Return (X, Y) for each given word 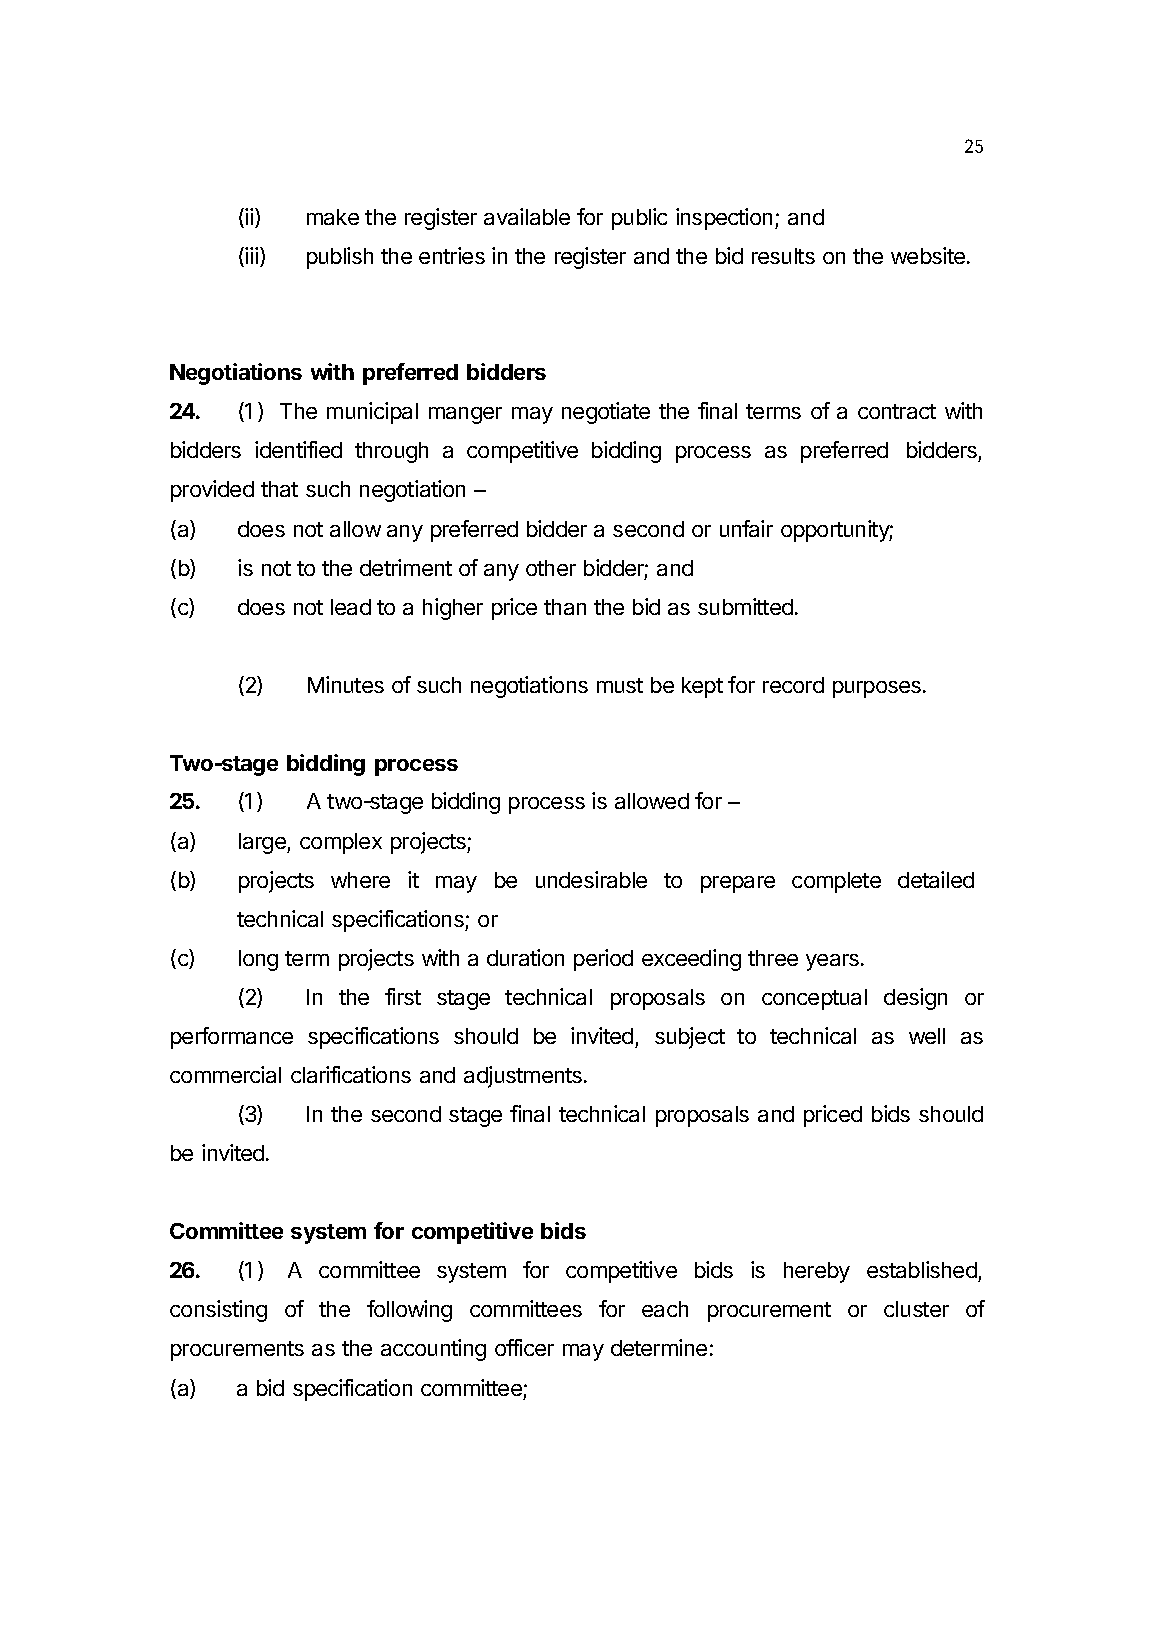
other (551, 568)
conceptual (814, 999)
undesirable (591, 879)
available (527, 216)
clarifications (351, 1074)
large (263, 843)
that (279, 489)
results (783, 256)
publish (340, 258)
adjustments (523, 1077)
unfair (746, 528)
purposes (878, 689)
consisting (218, 1311)
